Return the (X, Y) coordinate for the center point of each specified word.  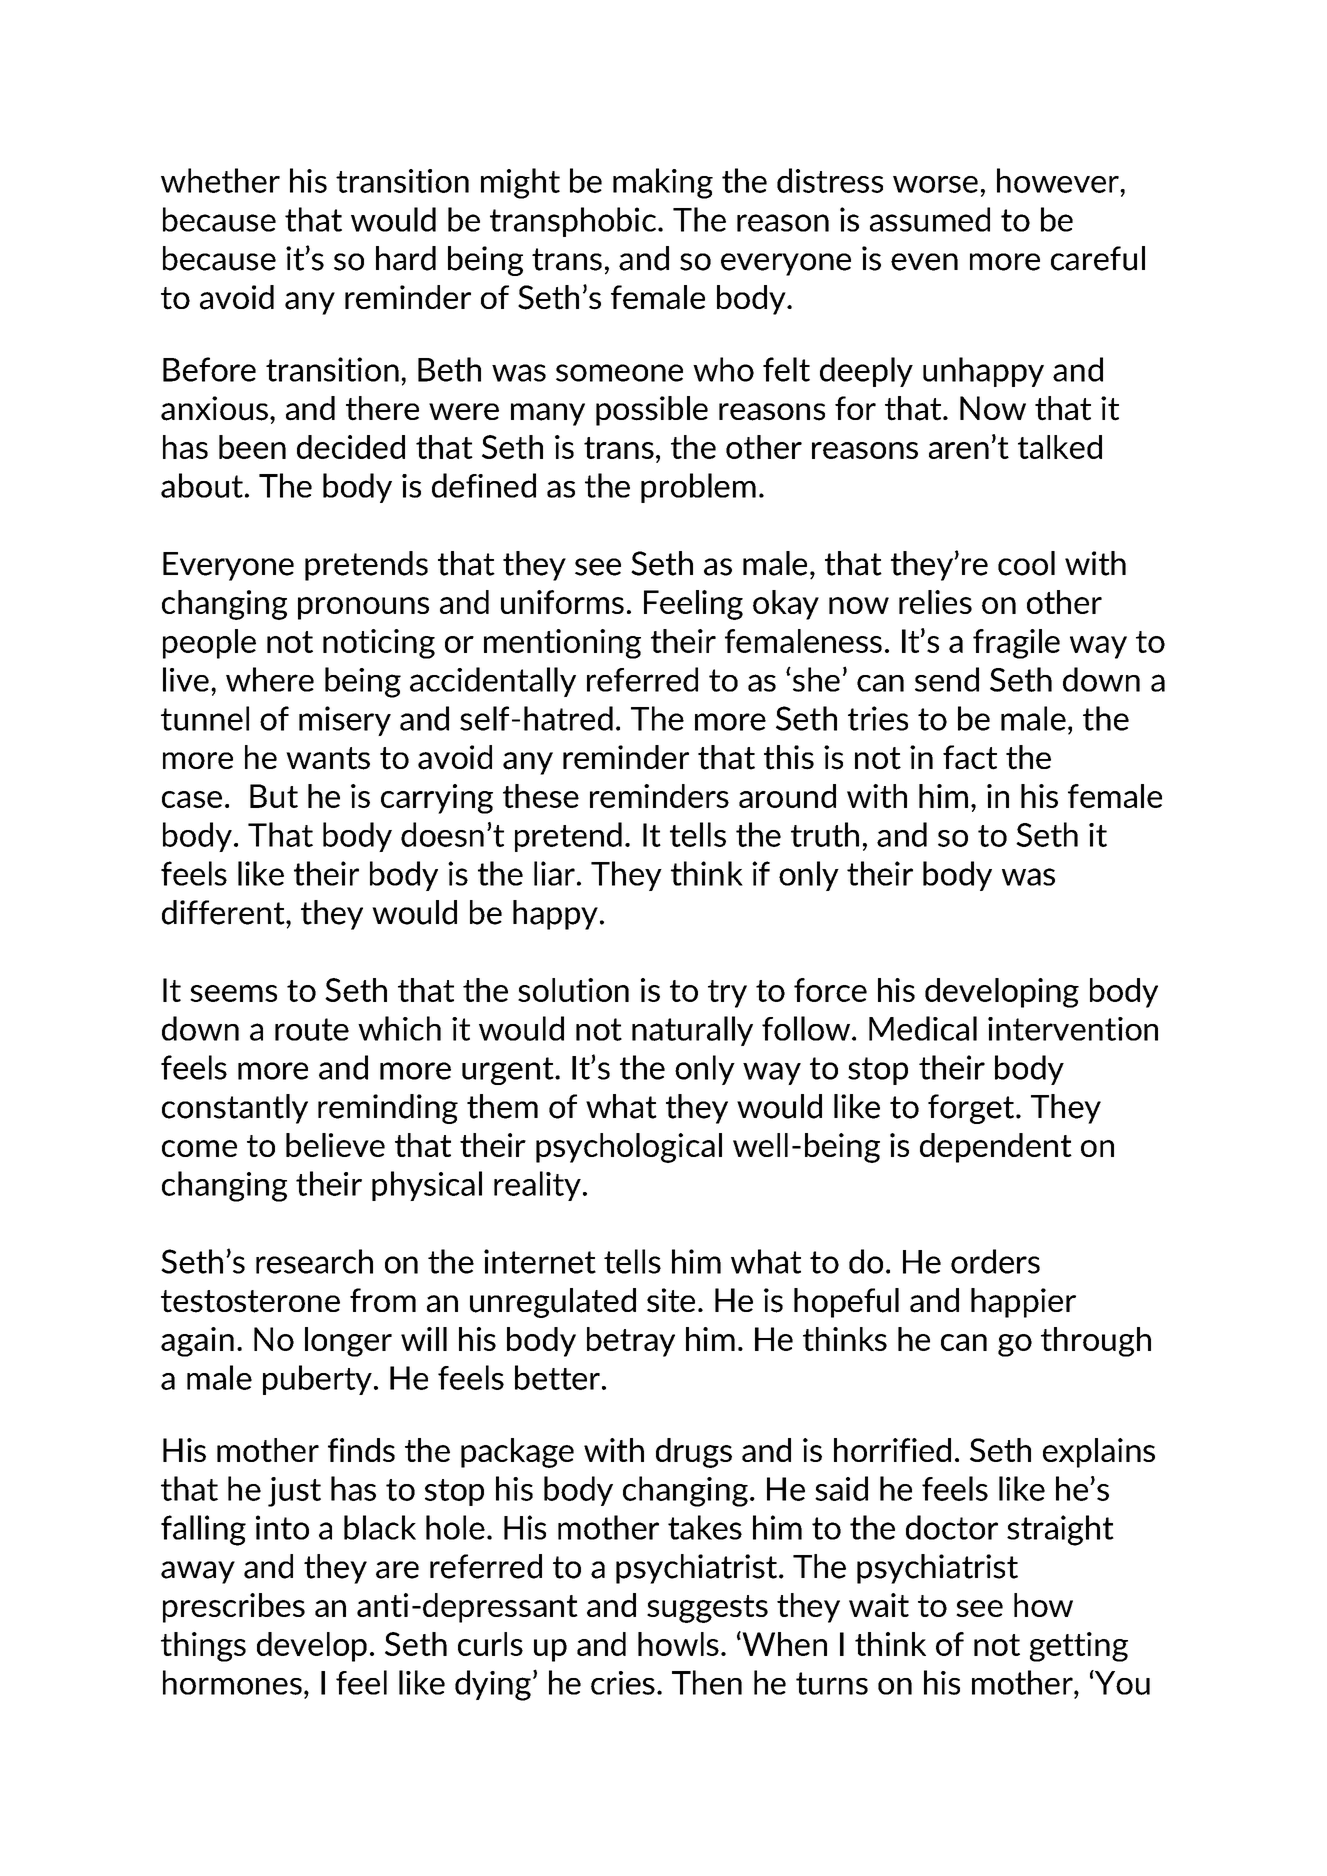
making (663, 183)
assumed (930, 219)
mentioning (562, 644)
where (270, 679)
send (947, 679)
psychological (629, 1148)
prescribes (234, 1608)
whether (220, 180)
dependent (996, 1148)
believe (335, 1145)
